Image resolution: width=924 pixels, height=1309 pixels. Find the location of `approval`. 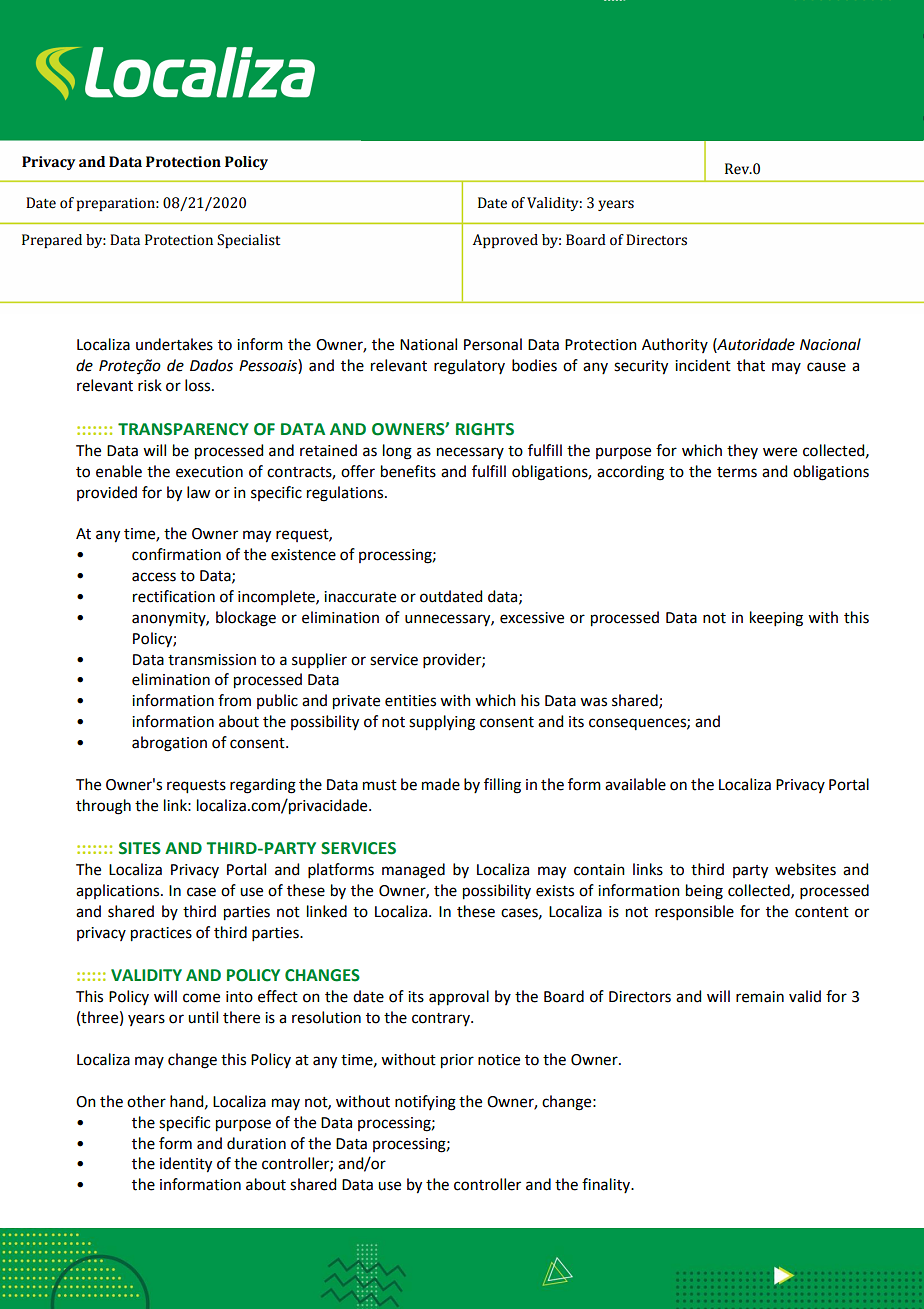

approval is located at coordinates (459, 998).
